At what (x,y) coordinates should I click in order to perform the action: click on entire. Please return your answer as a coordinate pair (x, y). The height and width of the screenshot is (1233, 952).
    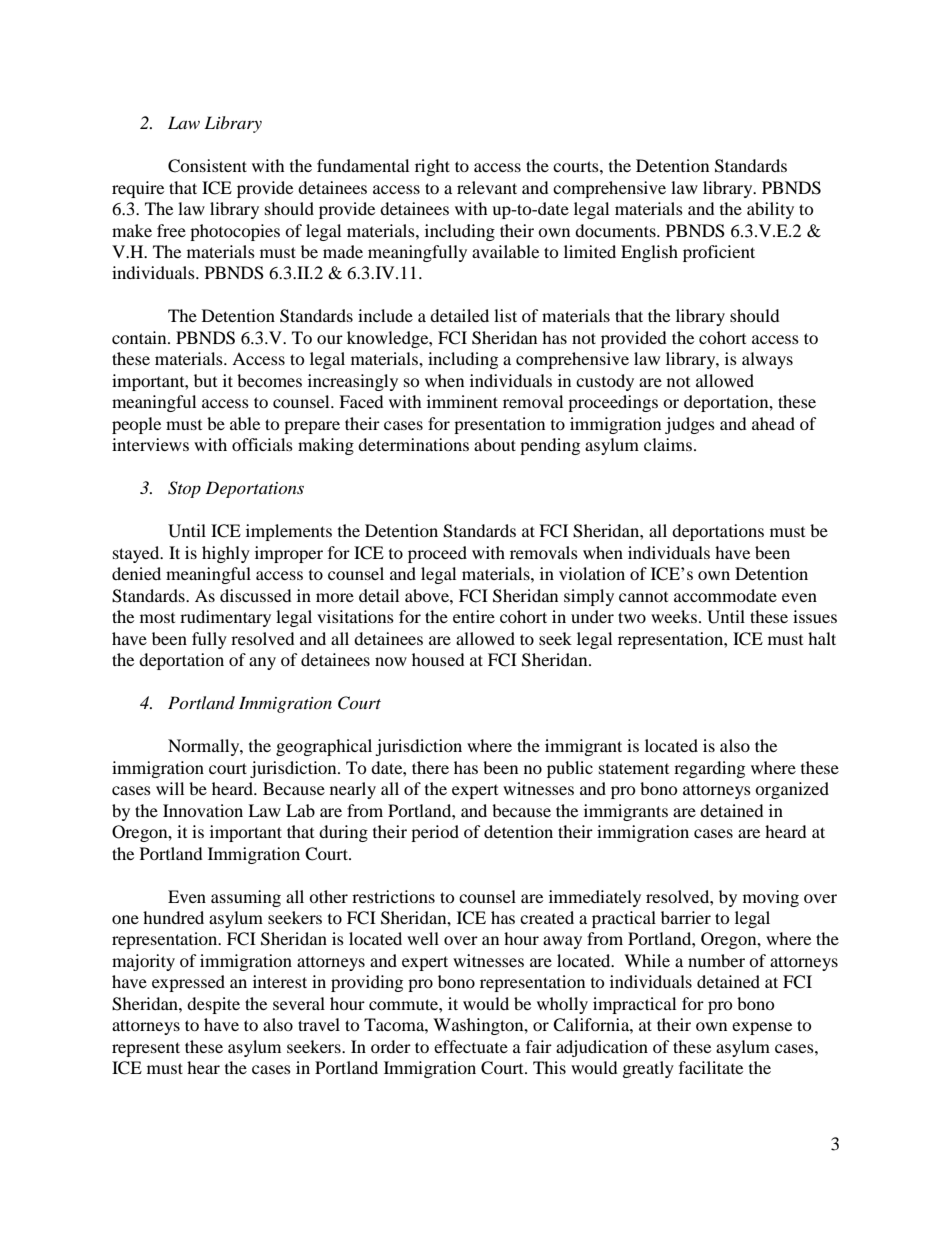
    Looking at the image, I should click on (474, 616).
